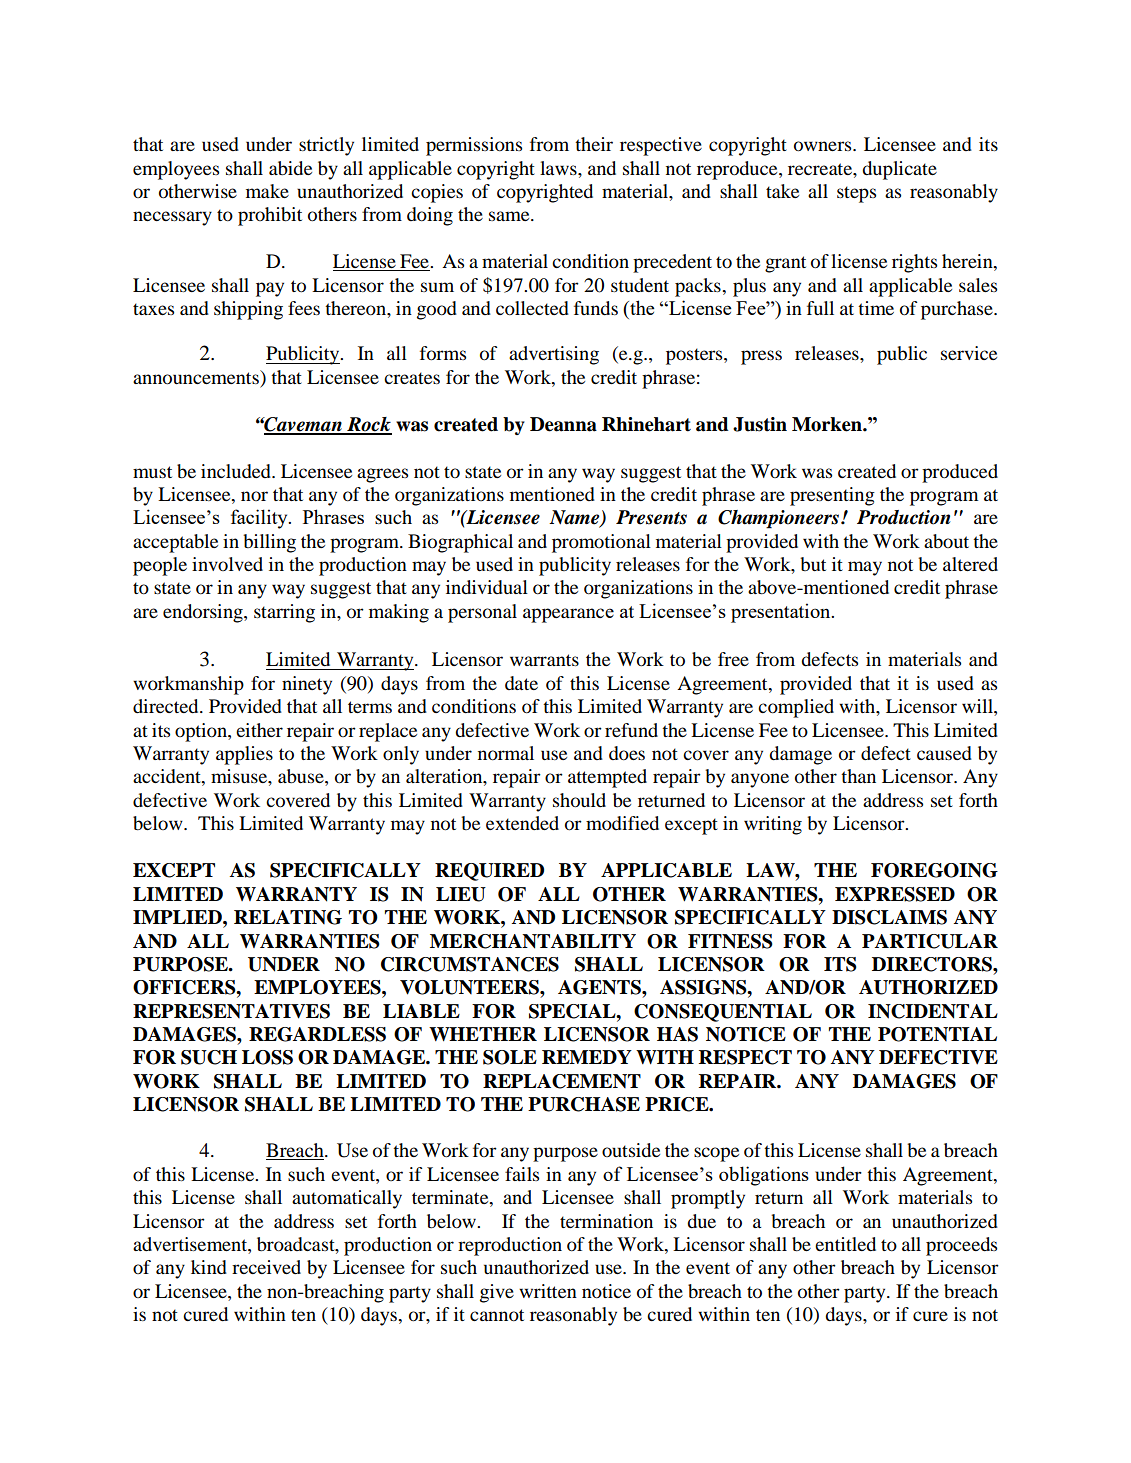  I want to click on than, so click(858, 776).
